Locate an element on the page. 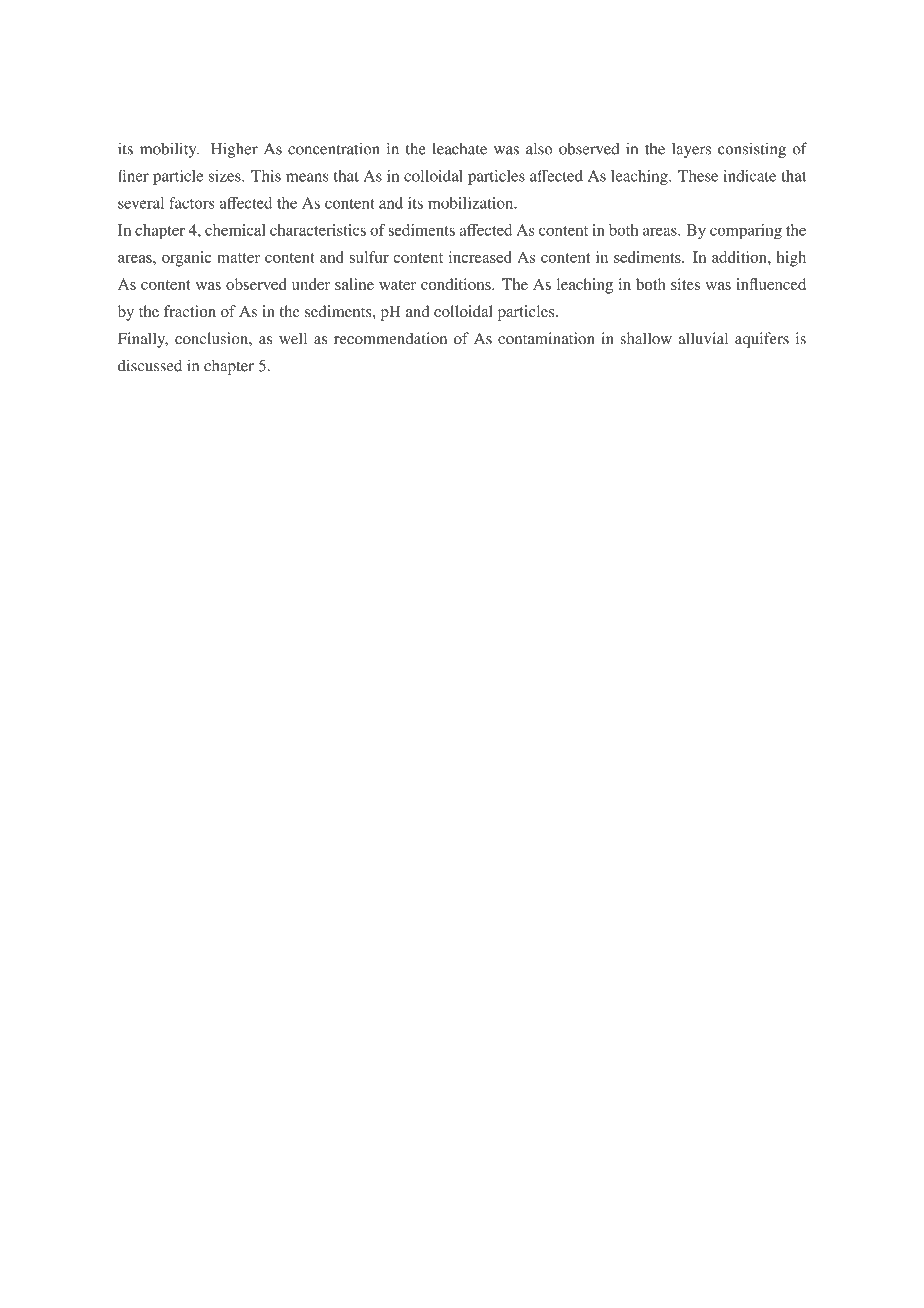  mobilization is located at coordinates (472, 203).
